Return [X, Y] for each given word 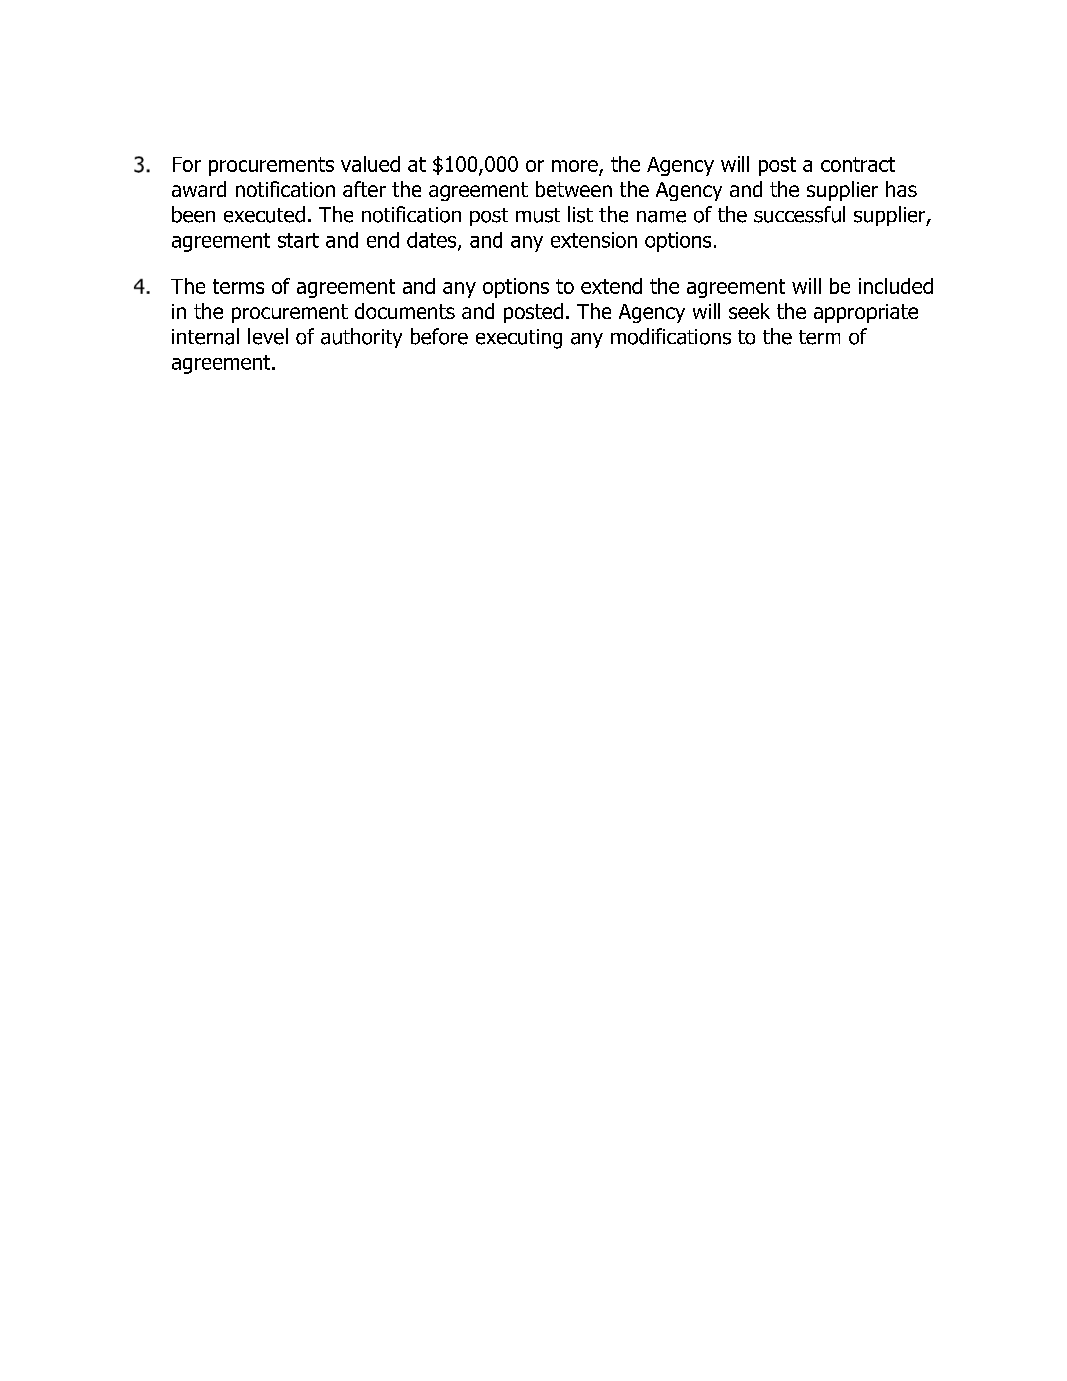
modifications [671, 336]
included [896, 286]
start [298, 240]
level [268, 336]
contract [858, 164]
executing [519, 339]
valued [370, 164]
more [575, 166]
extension [594, 240]
